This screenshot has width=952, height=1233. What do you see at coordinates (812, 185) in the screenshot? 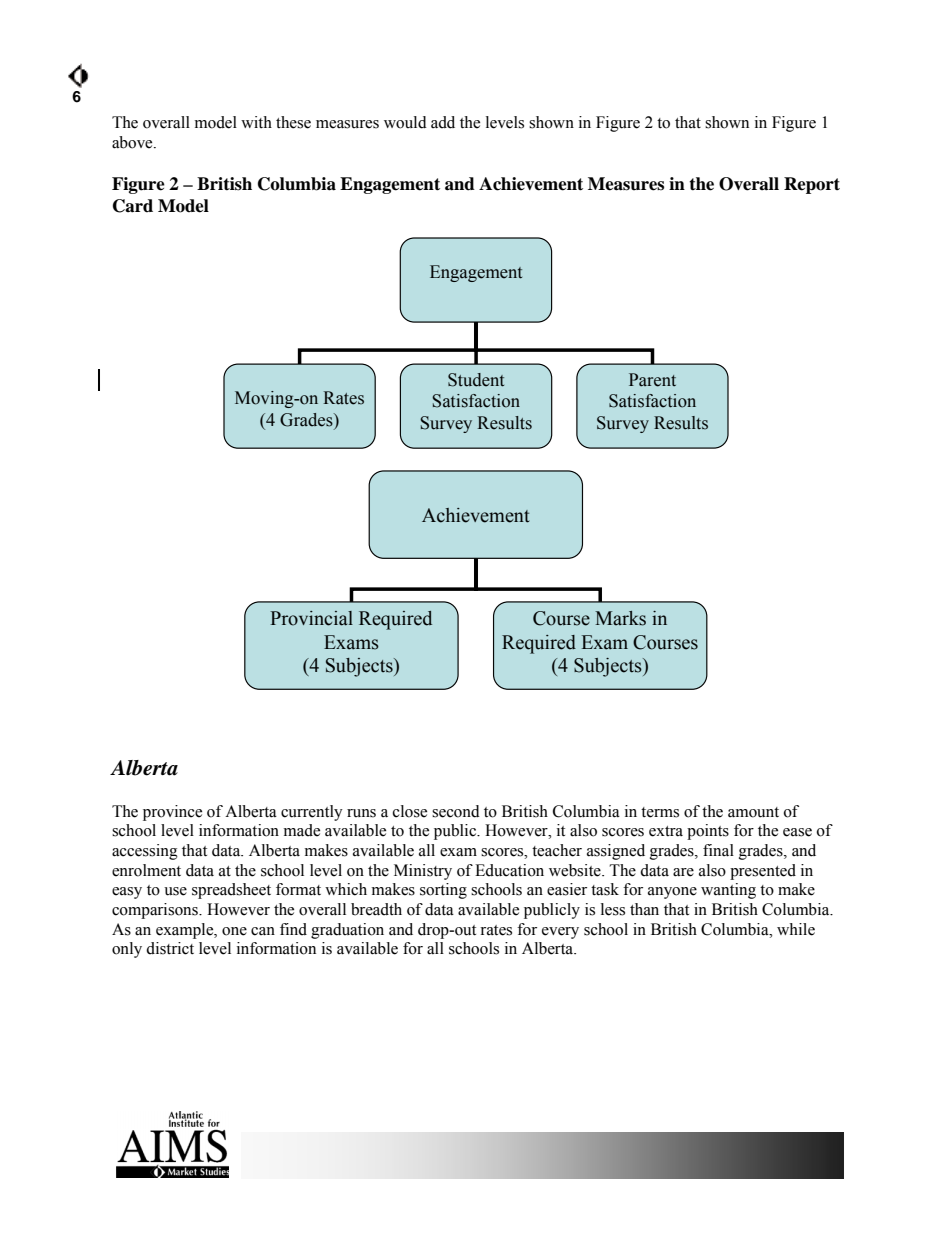
I see `Report` at bounding box center [812, 185].
